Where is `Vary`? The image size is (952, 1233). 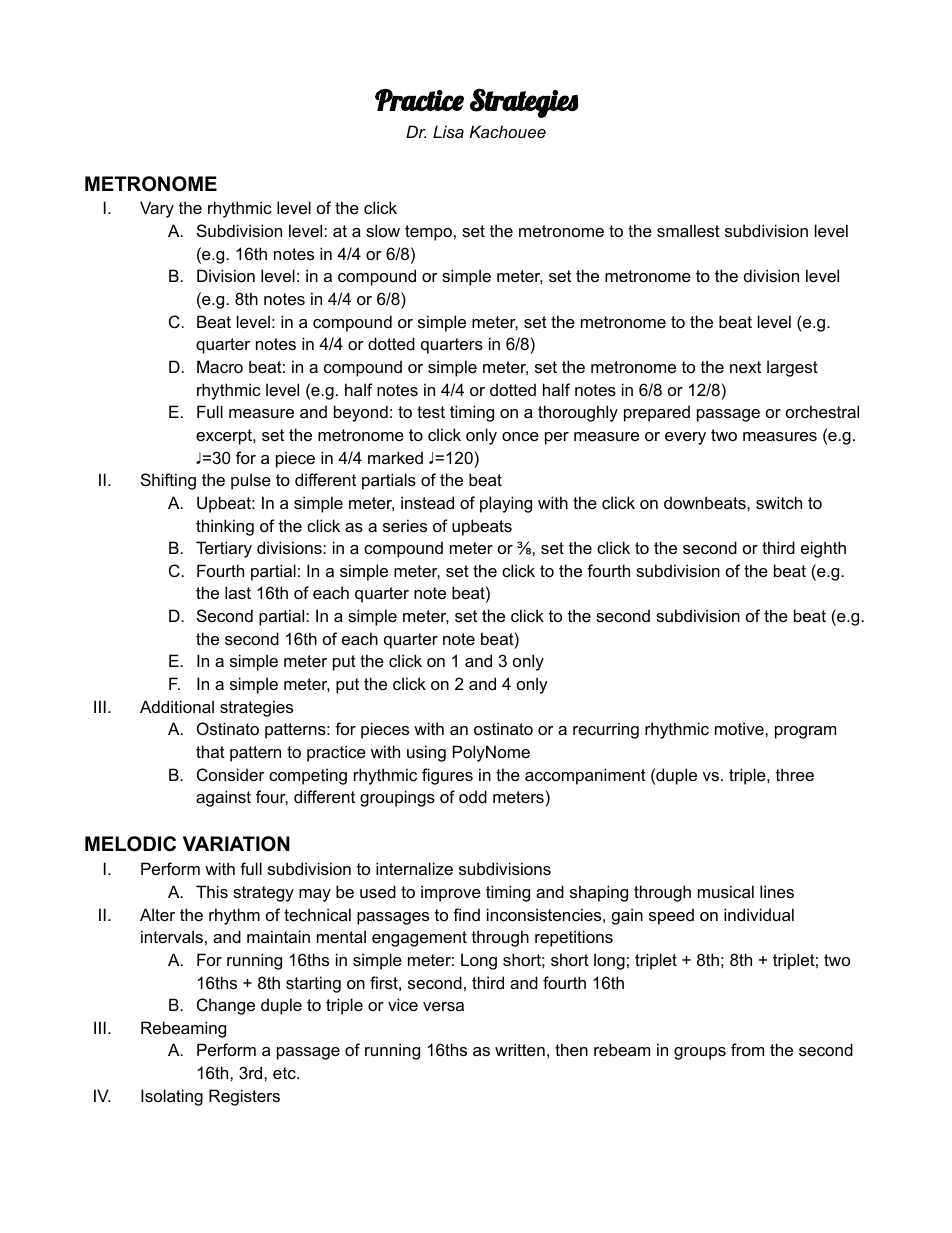 Vary is located at coordinates (157, 209).
